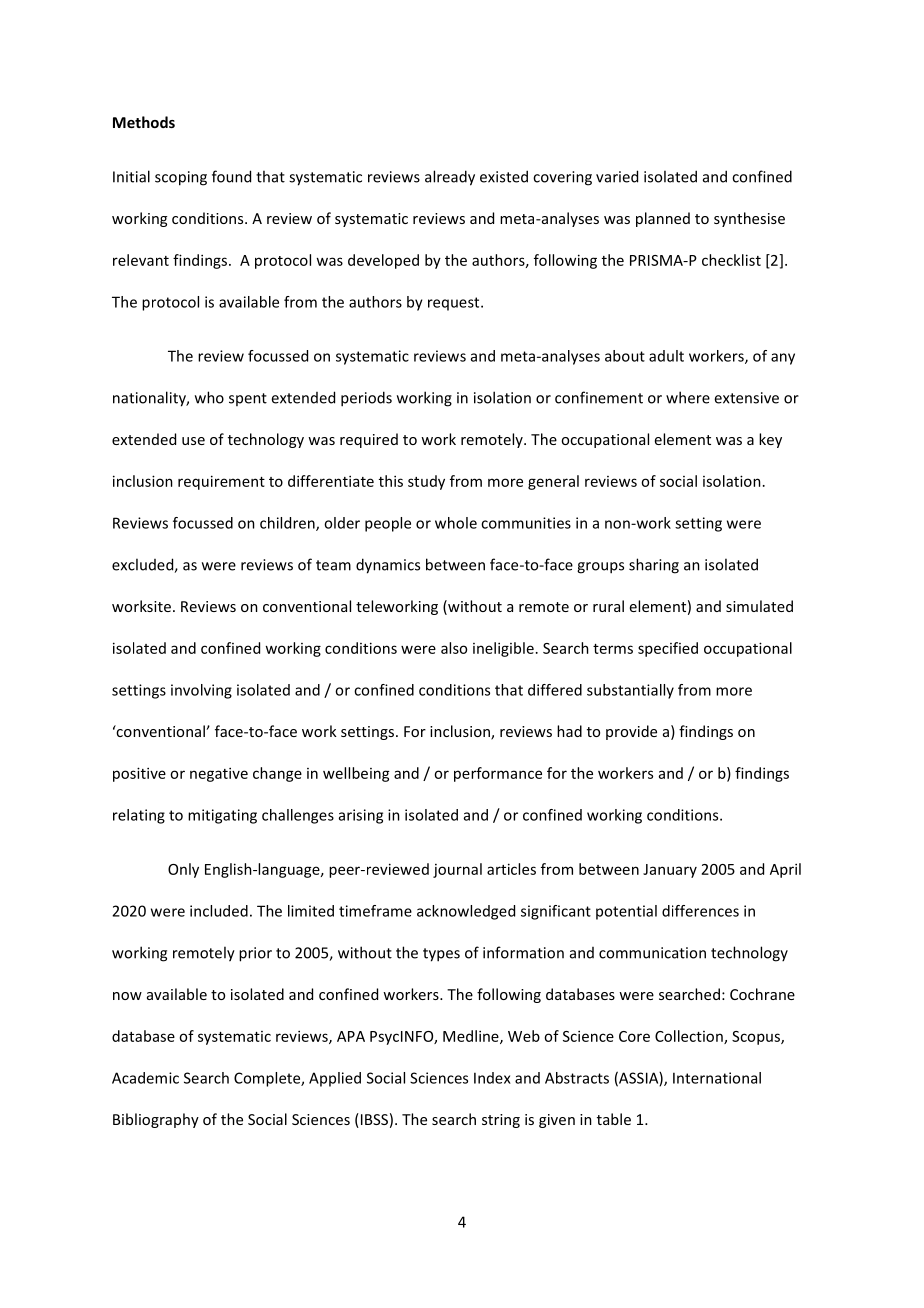  Describe the element at coordinates (668, 649) in the page. I see `specified` at that location.
